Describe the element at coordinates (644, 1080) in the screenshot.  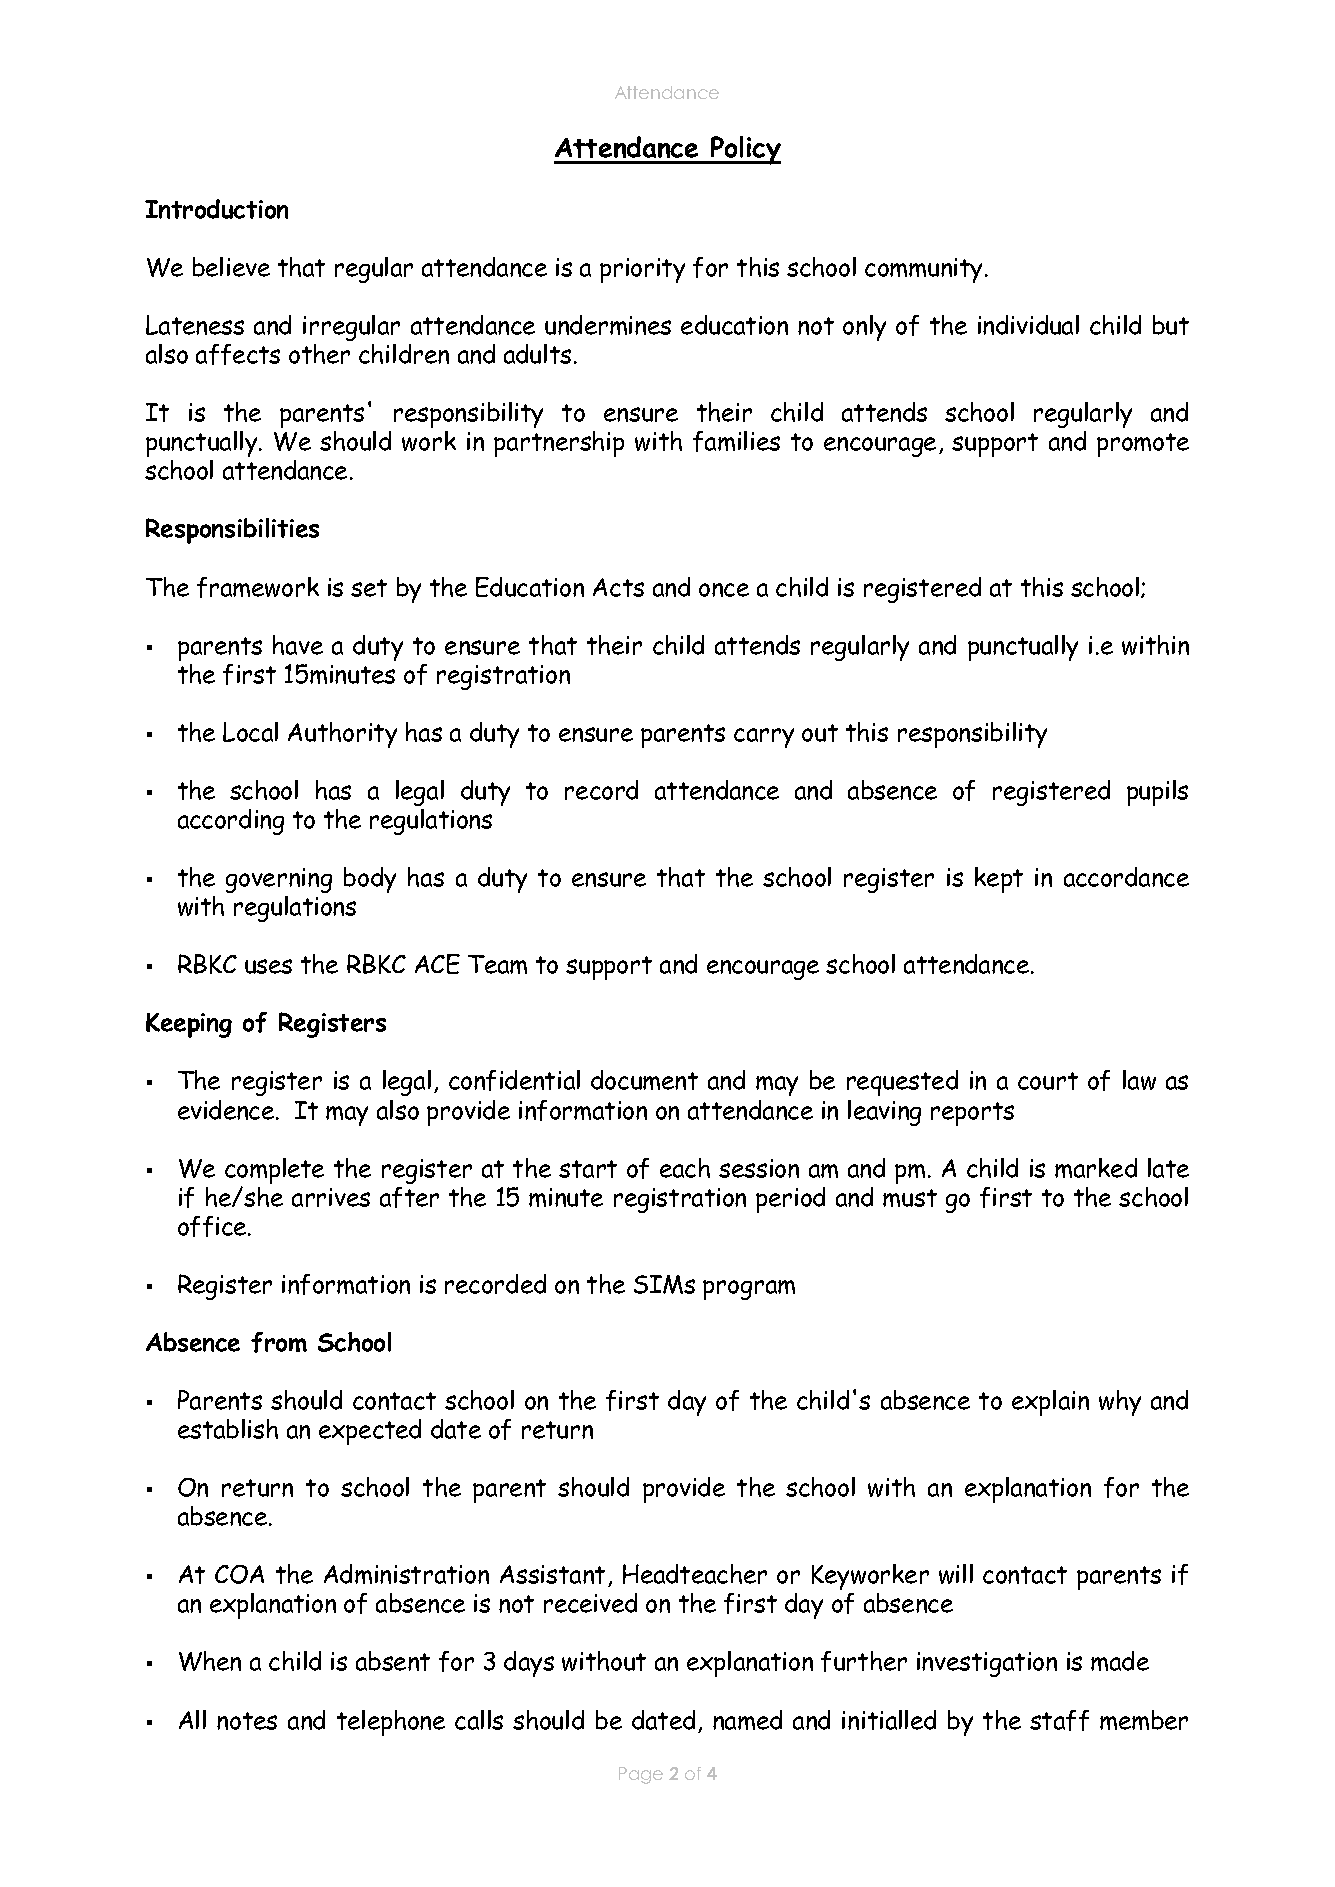
I see `document` at that location.
